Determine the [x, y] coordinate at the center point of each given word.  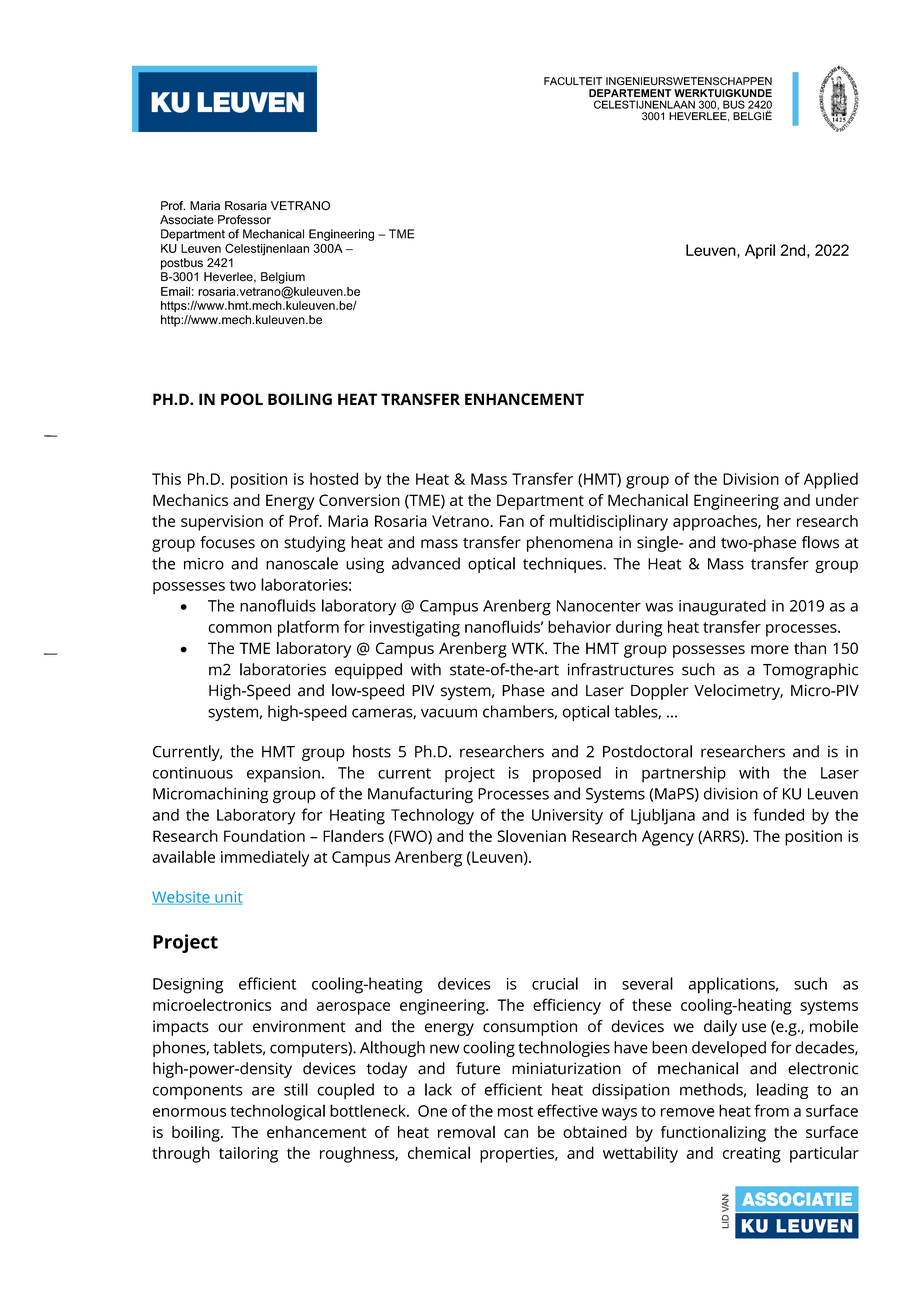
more [770, 649]
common [240, 628]
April [760, 251]
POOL [242, 399]
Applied [831, 480]
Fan [512, 521]
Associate [187, 220]
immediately [265, 858]
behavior [579, 626]
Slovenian [531, 836]
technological [277, 1112]
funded [778, 814]
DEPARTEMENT [630, 93]
